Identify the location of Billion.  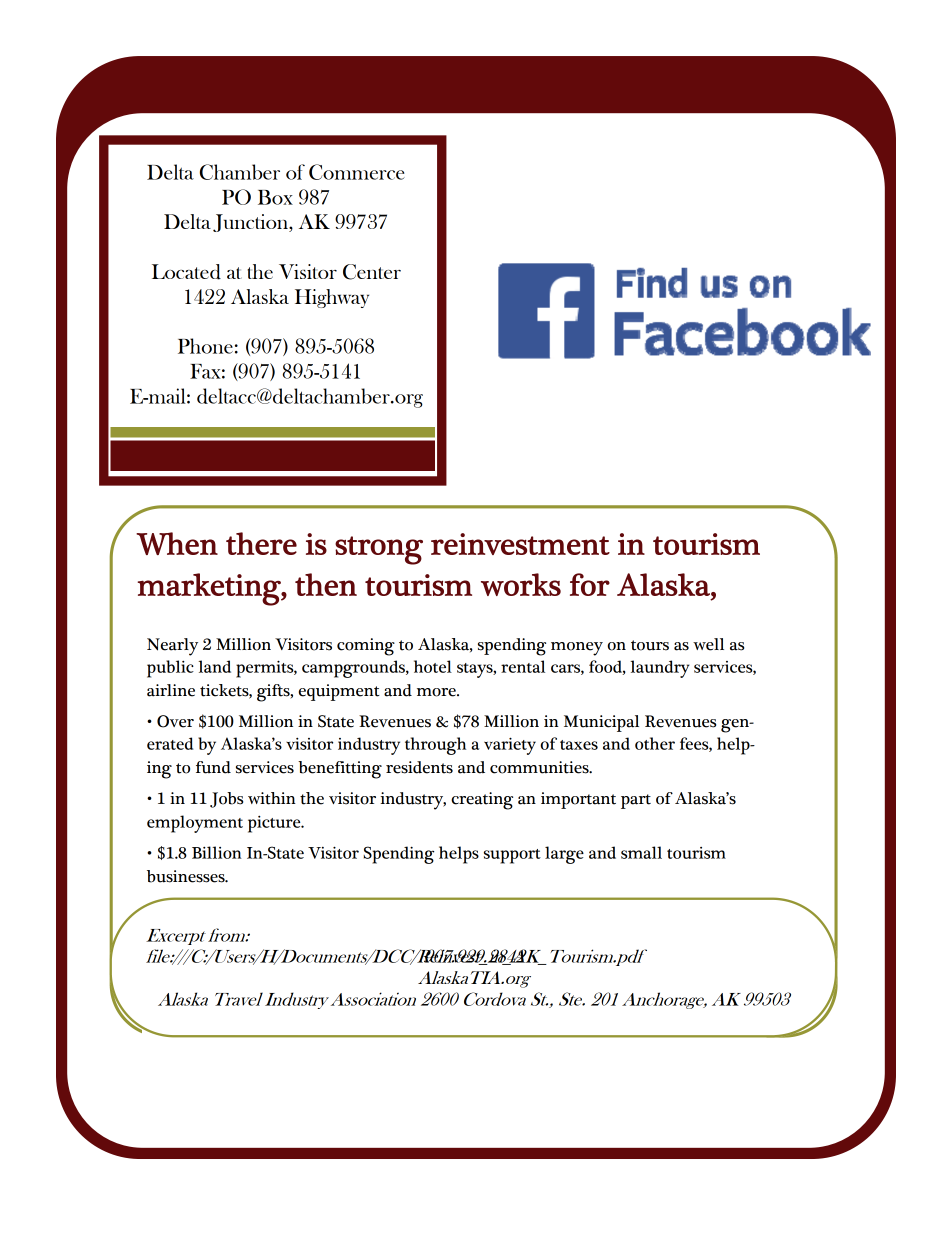
(217, 852).
